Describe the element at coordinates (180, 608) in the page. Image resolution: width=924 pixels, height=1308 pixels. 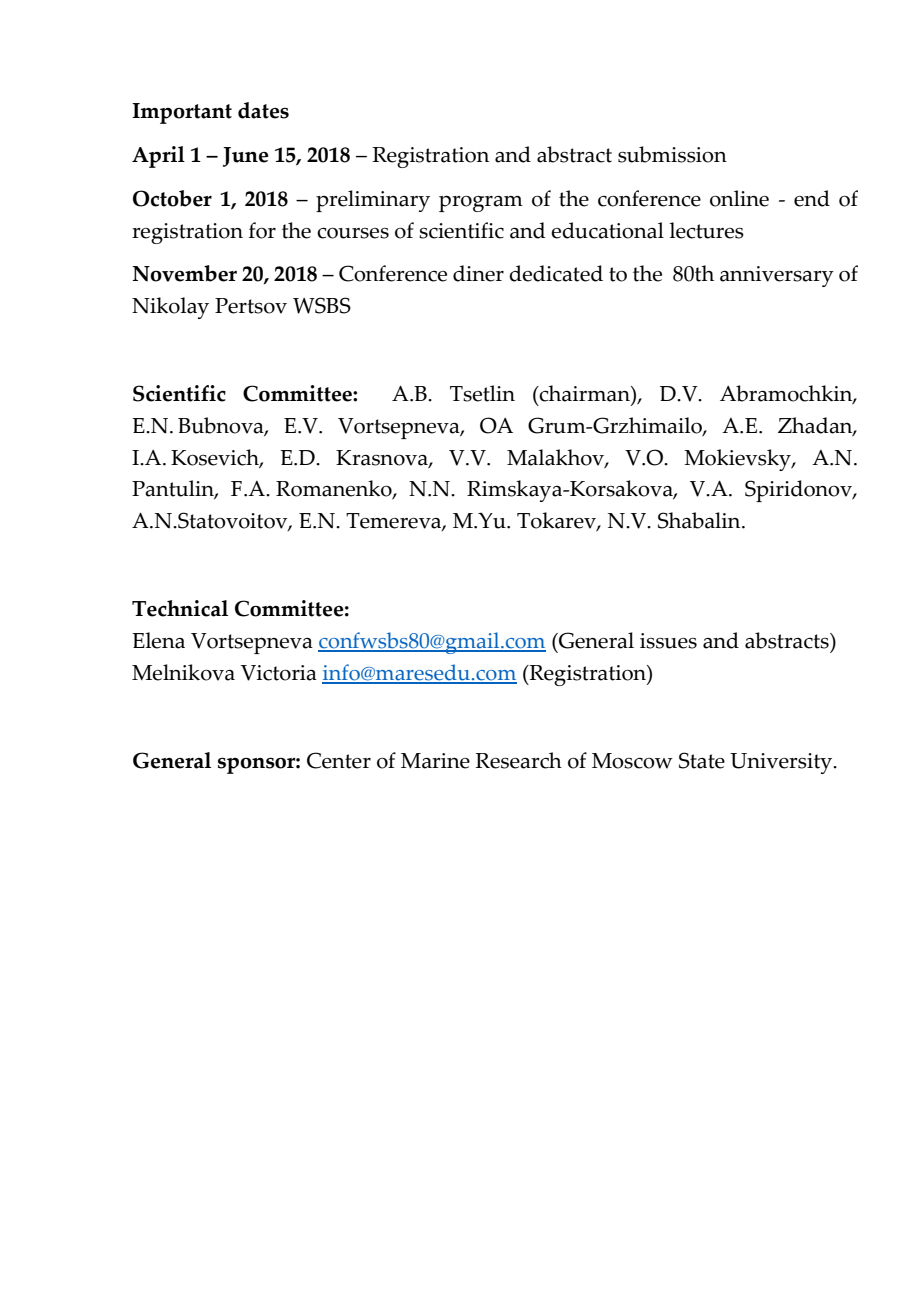
I see `Technical` at that location.
